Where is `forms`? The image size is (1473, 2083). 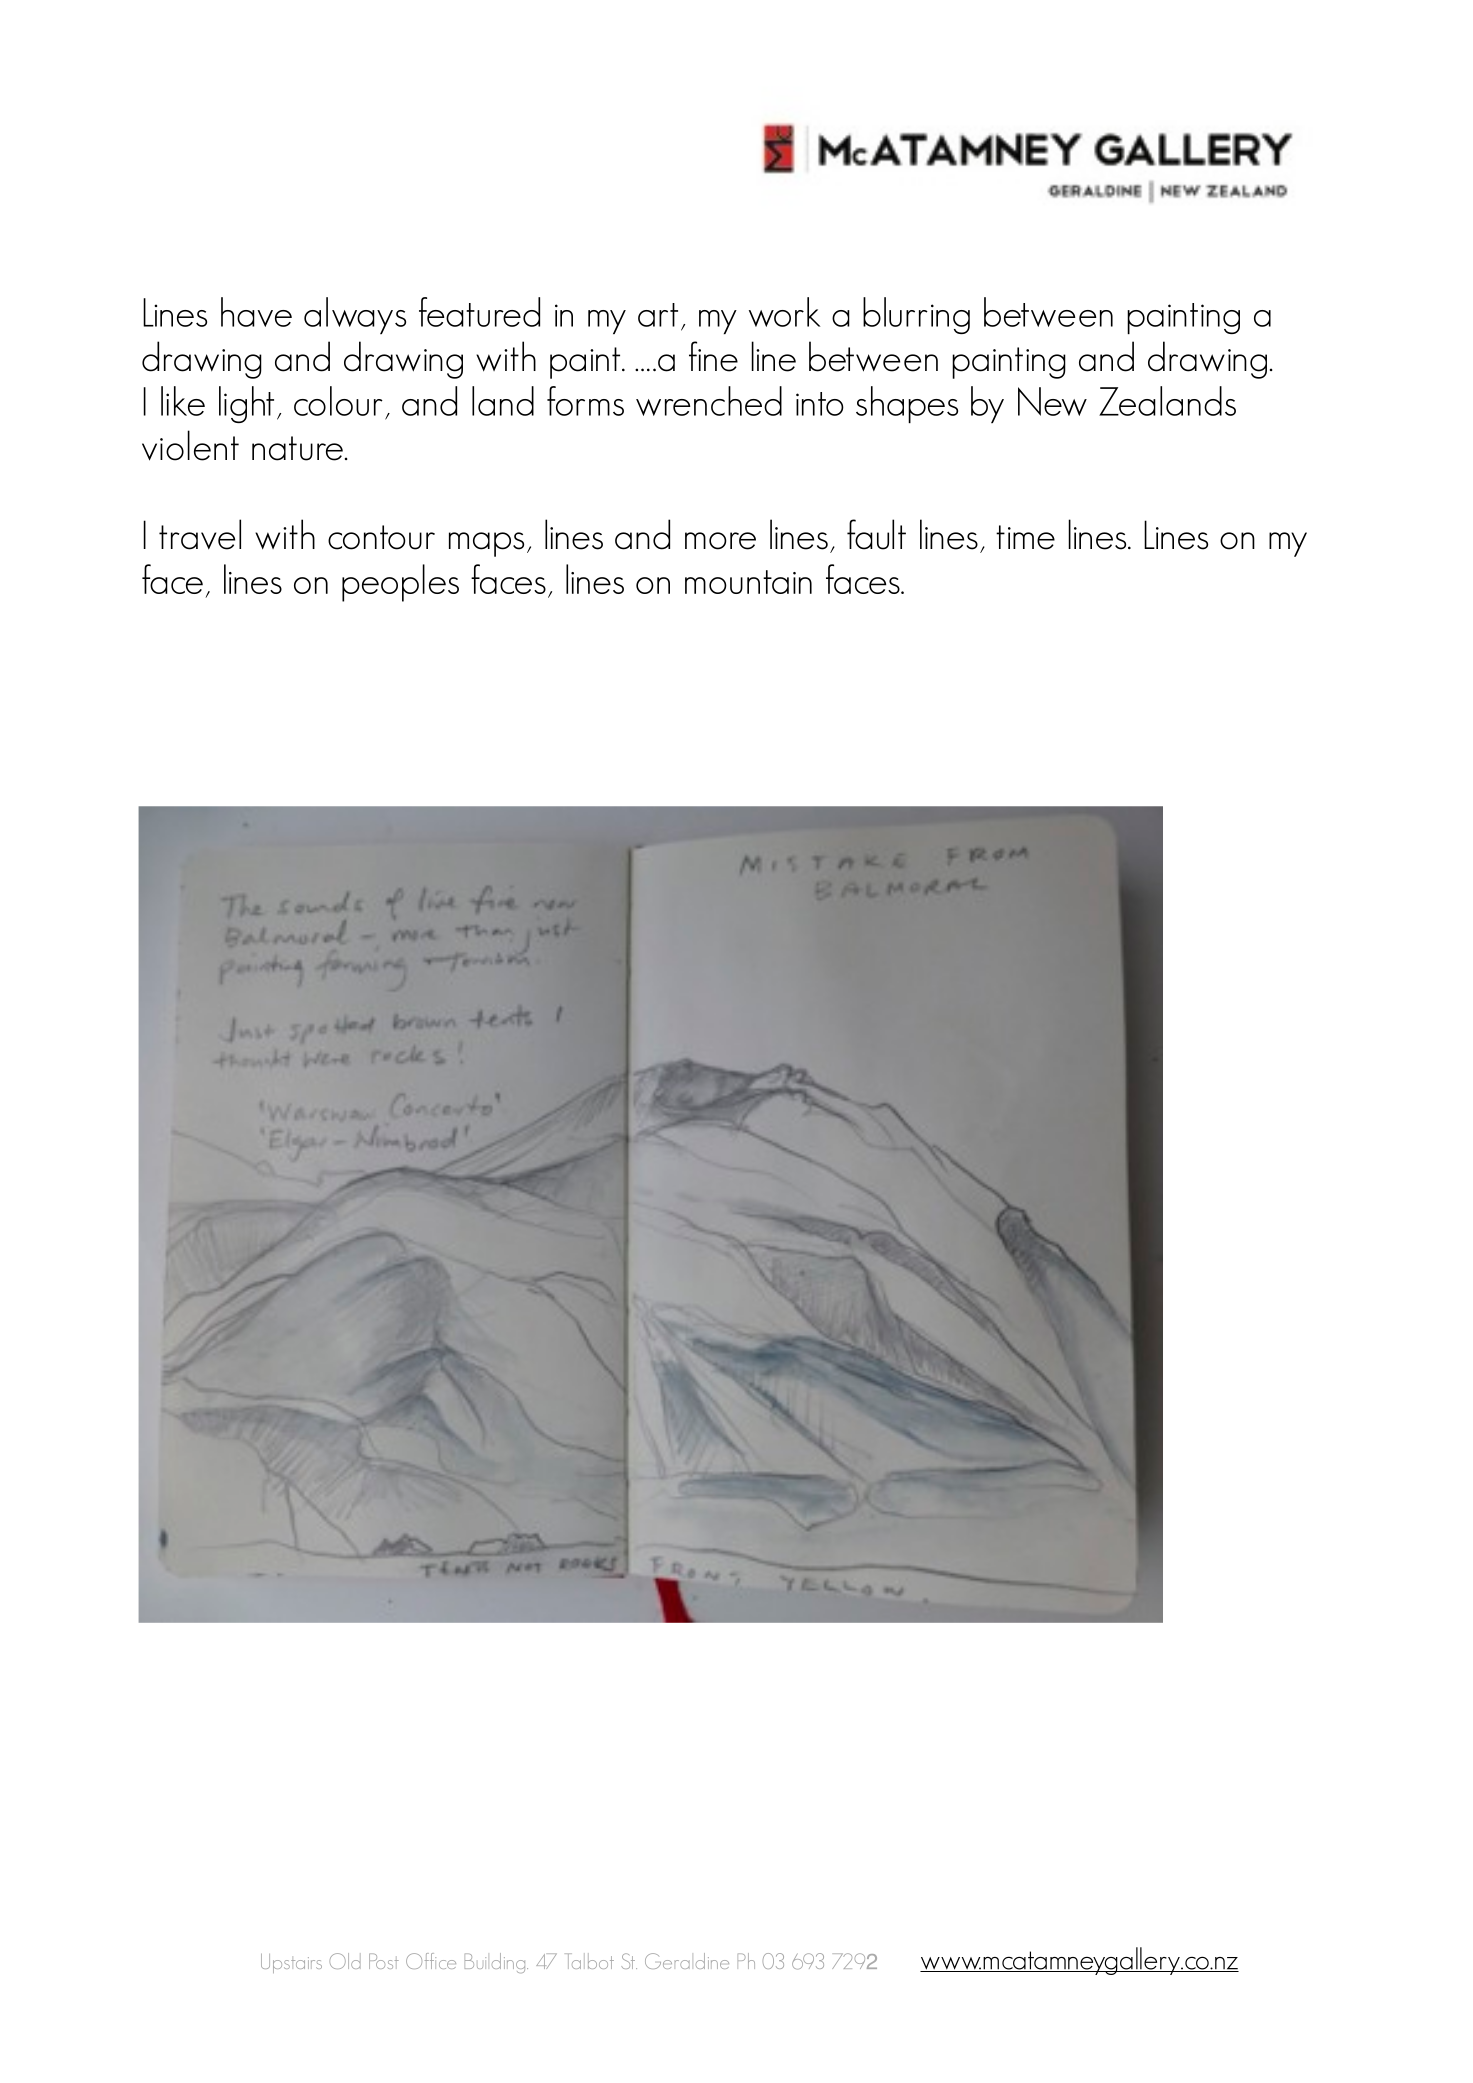
forms is located at coordinates (585, 401).
